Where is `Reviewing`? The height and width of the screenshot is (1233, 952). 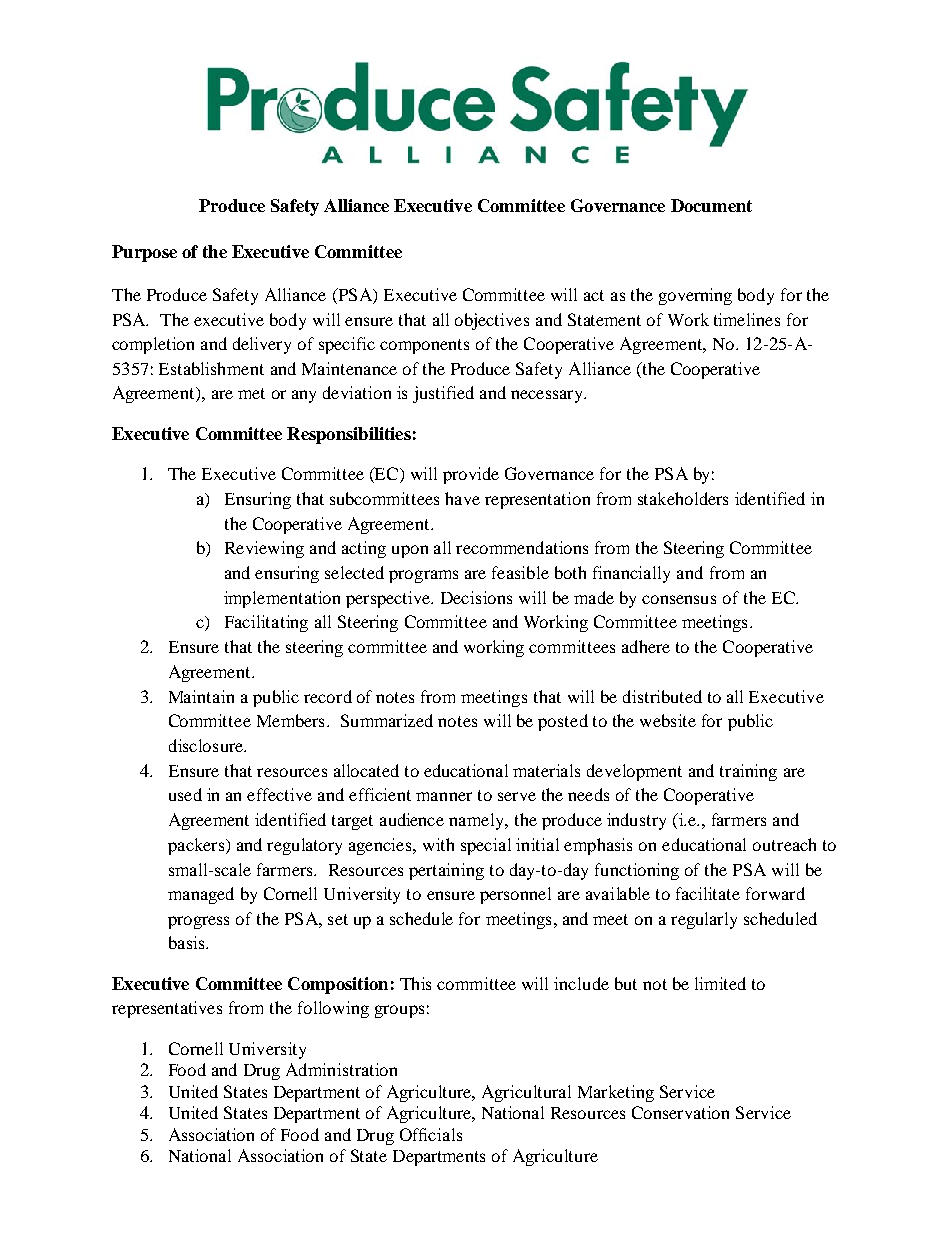
Reviewing is located at coordinates (264, 549).
